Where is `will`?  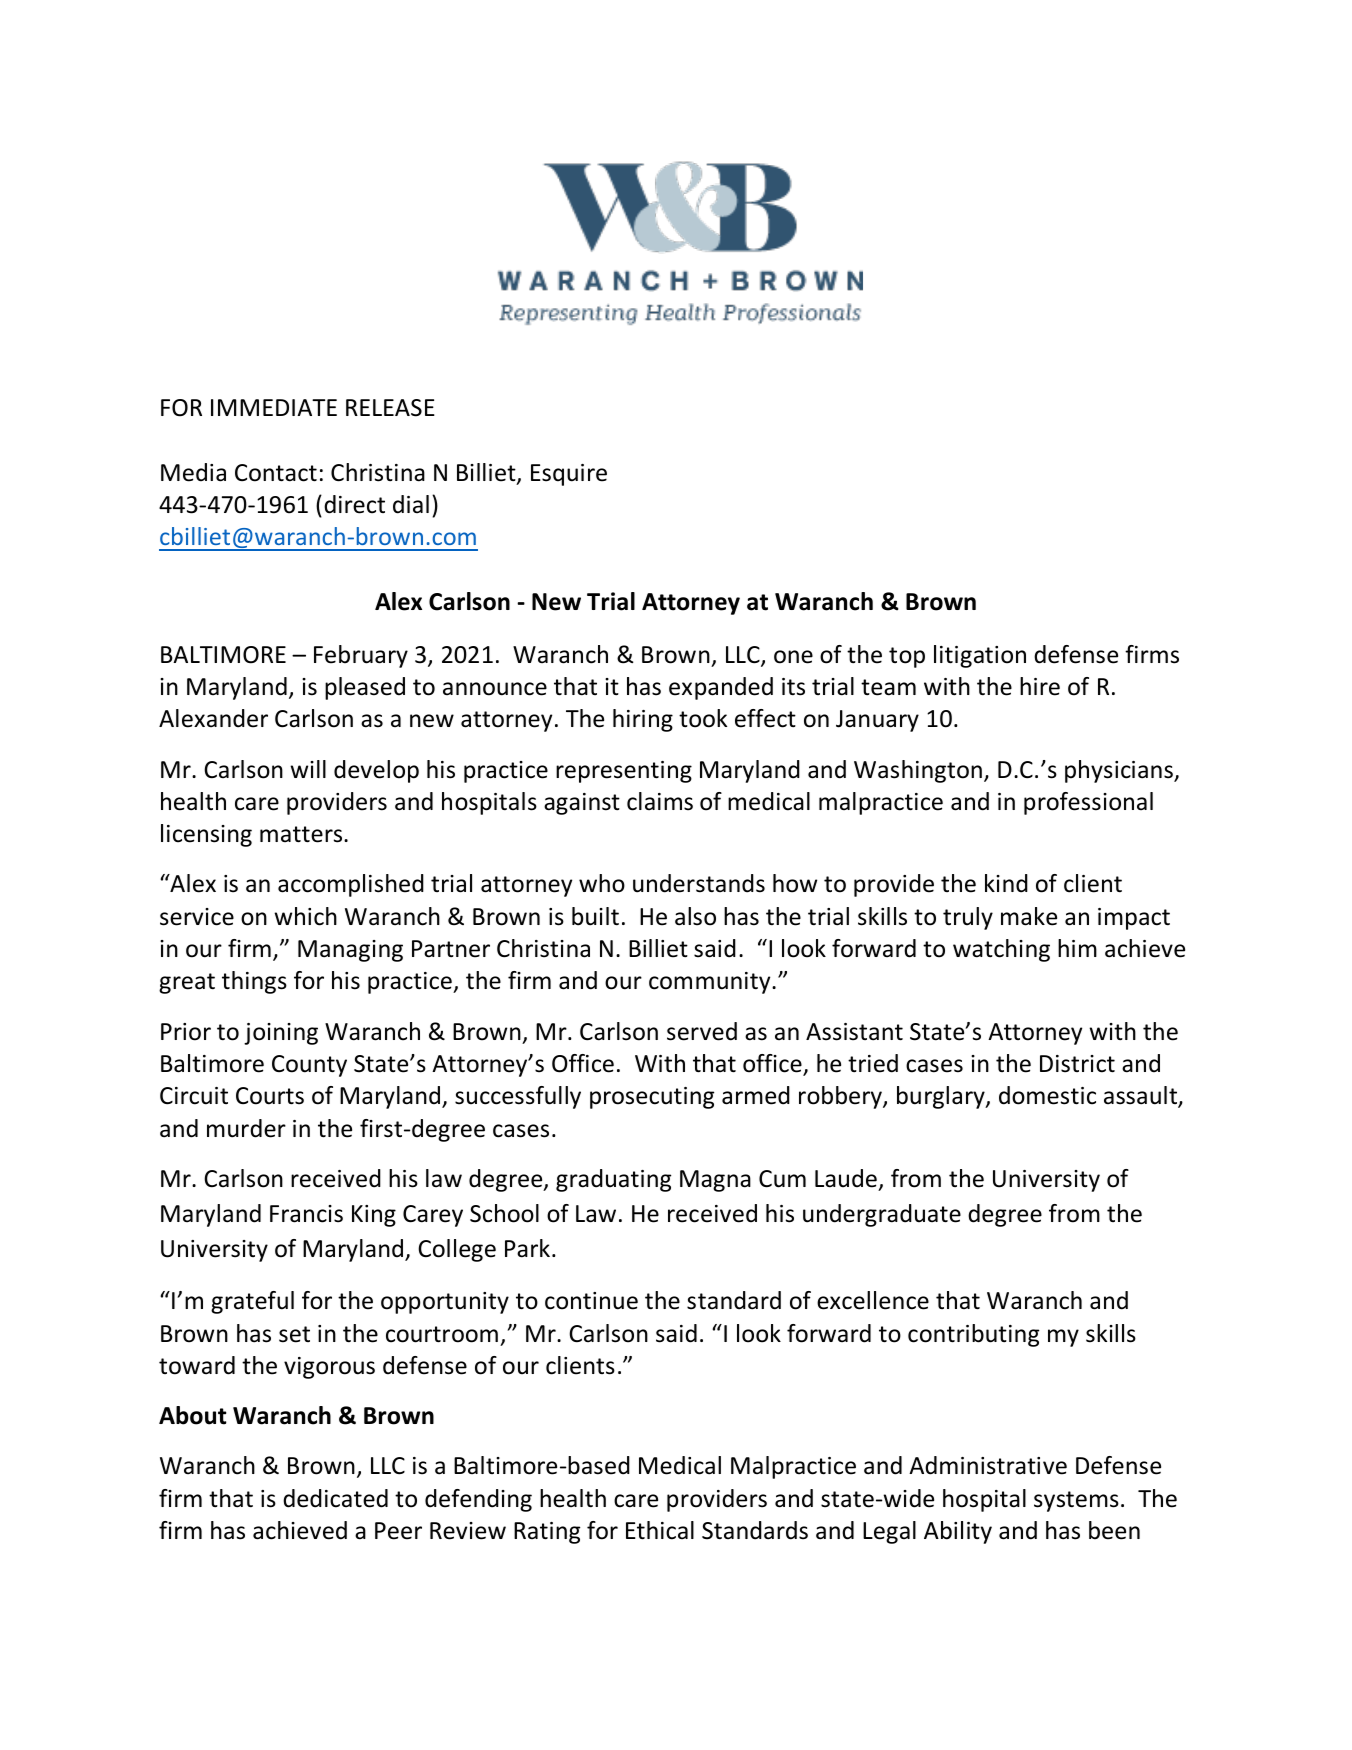 will is located at coordinates (308, 769).
